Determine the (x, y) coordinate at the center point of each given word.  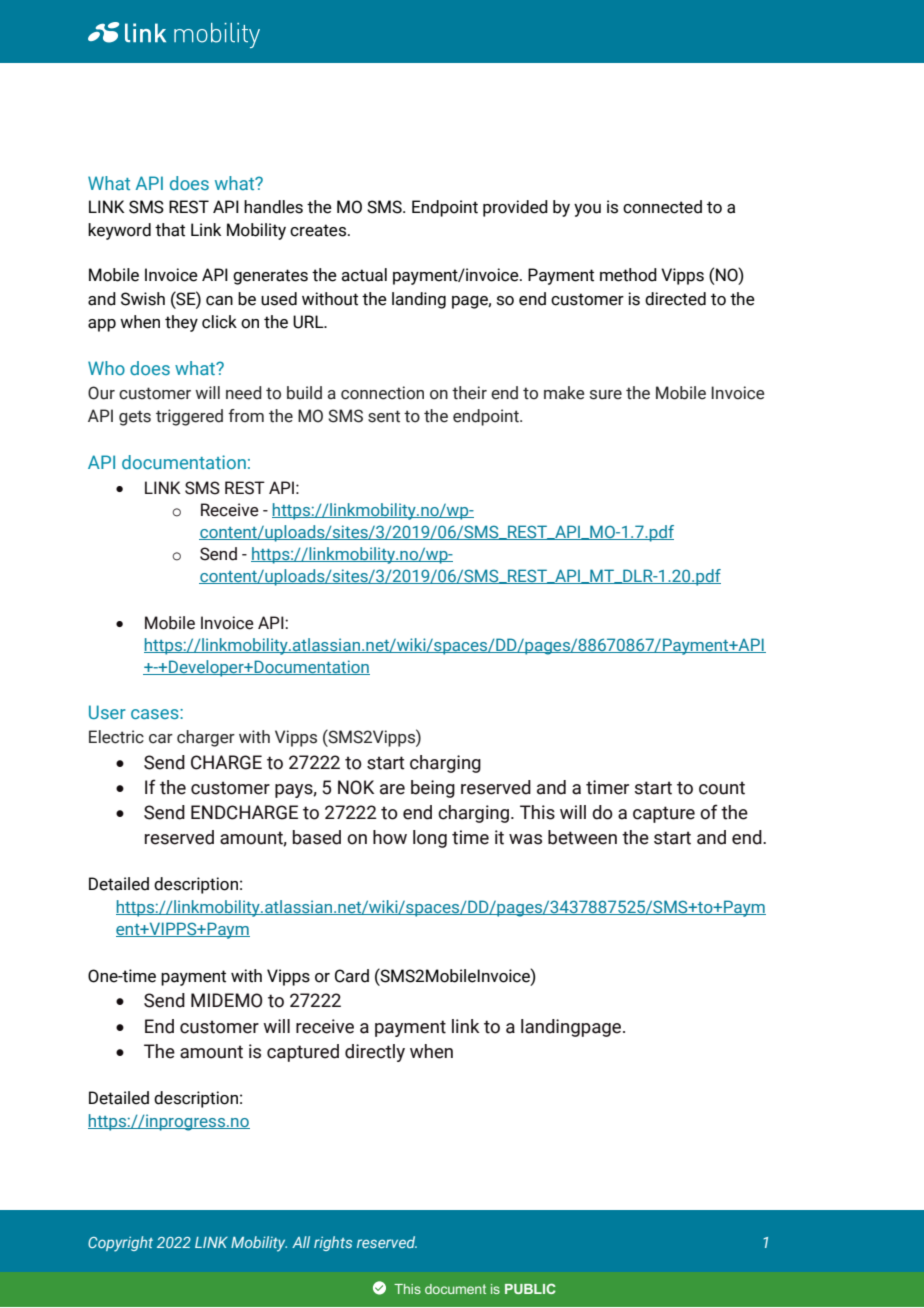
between (582, 837)
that (170, 230)
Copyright (120, 1244)
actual (364, 275)
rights (333, 1243)
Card (352, 976)
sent (384, 416)
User (107, 712)
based (317, 837)
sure (606, 395)
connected (662, 207)
